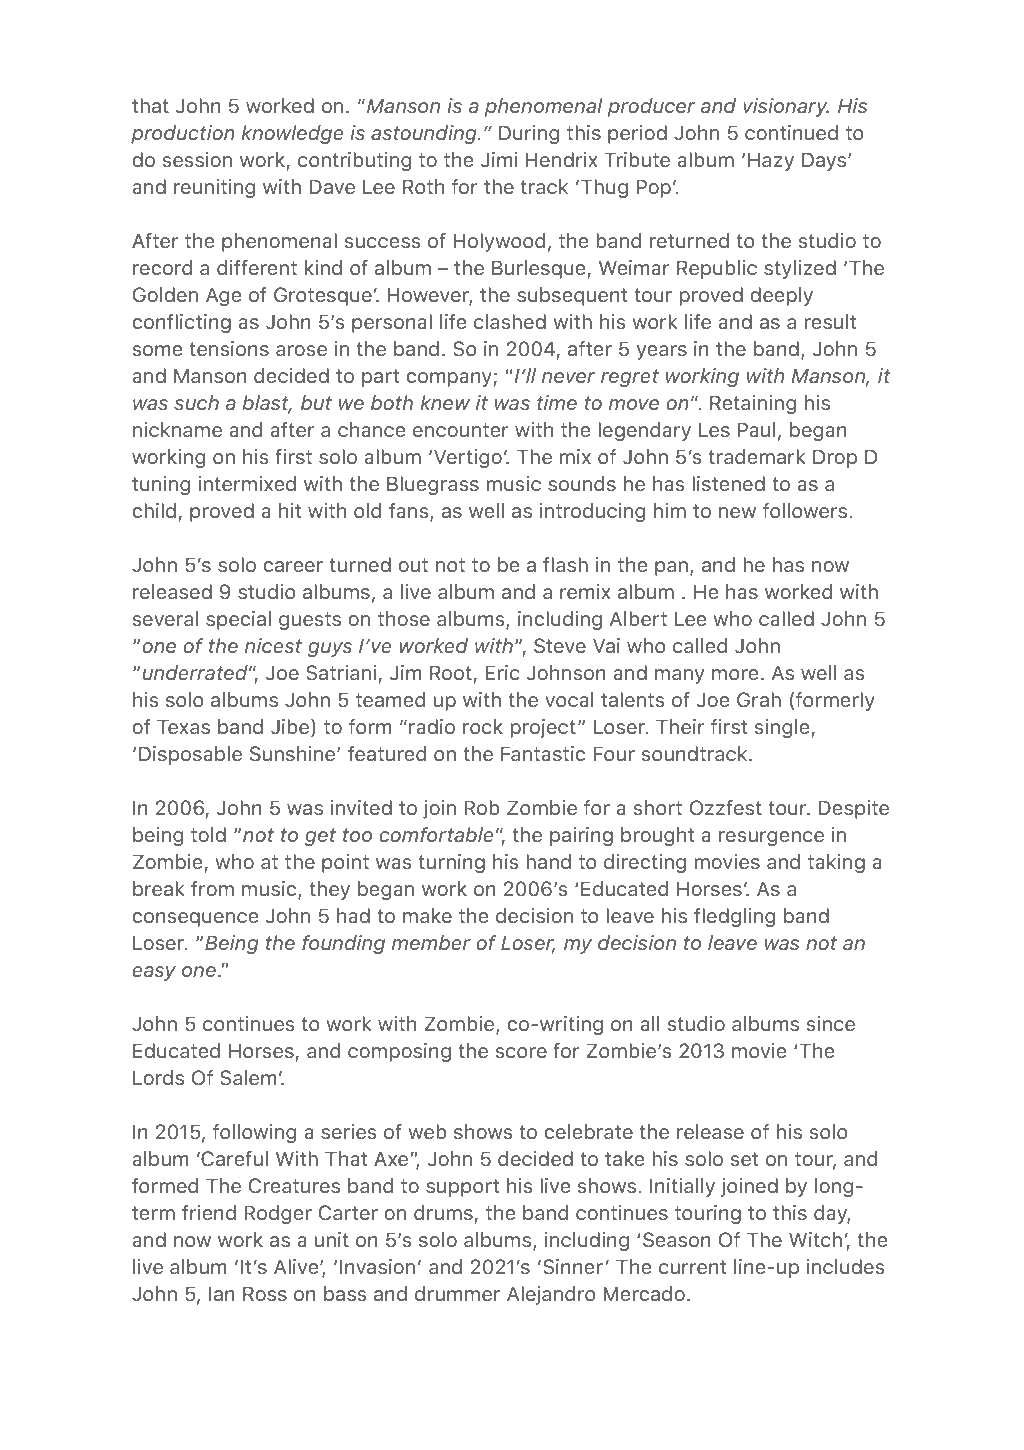 The image size is (1024, 1450). Describe the element at coordinates (734, 917) in the image. I see `fledgling` at that location.
